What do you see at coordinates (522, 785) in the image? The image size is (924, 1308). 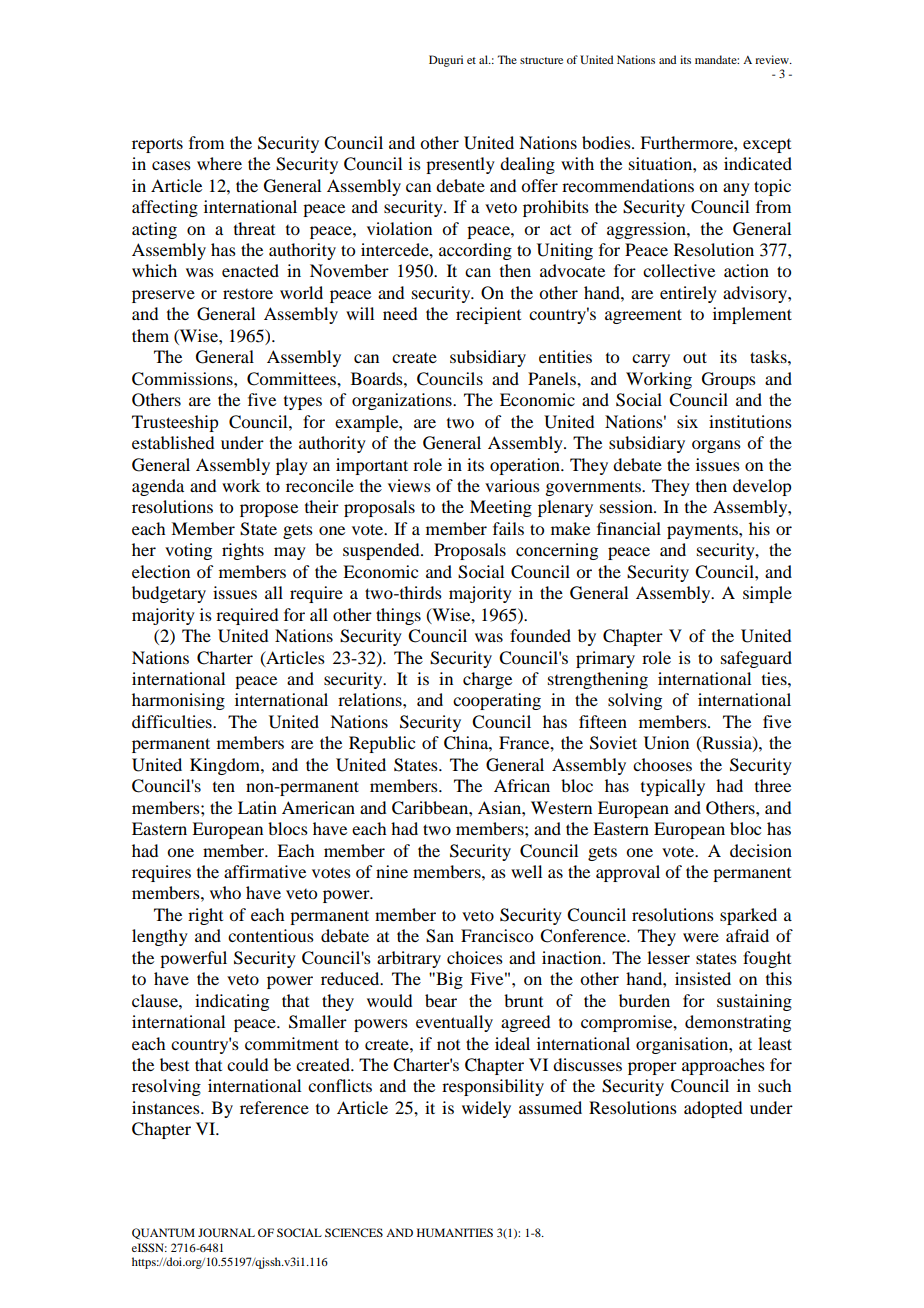 I see `African` at bounding box center [522, 785].
